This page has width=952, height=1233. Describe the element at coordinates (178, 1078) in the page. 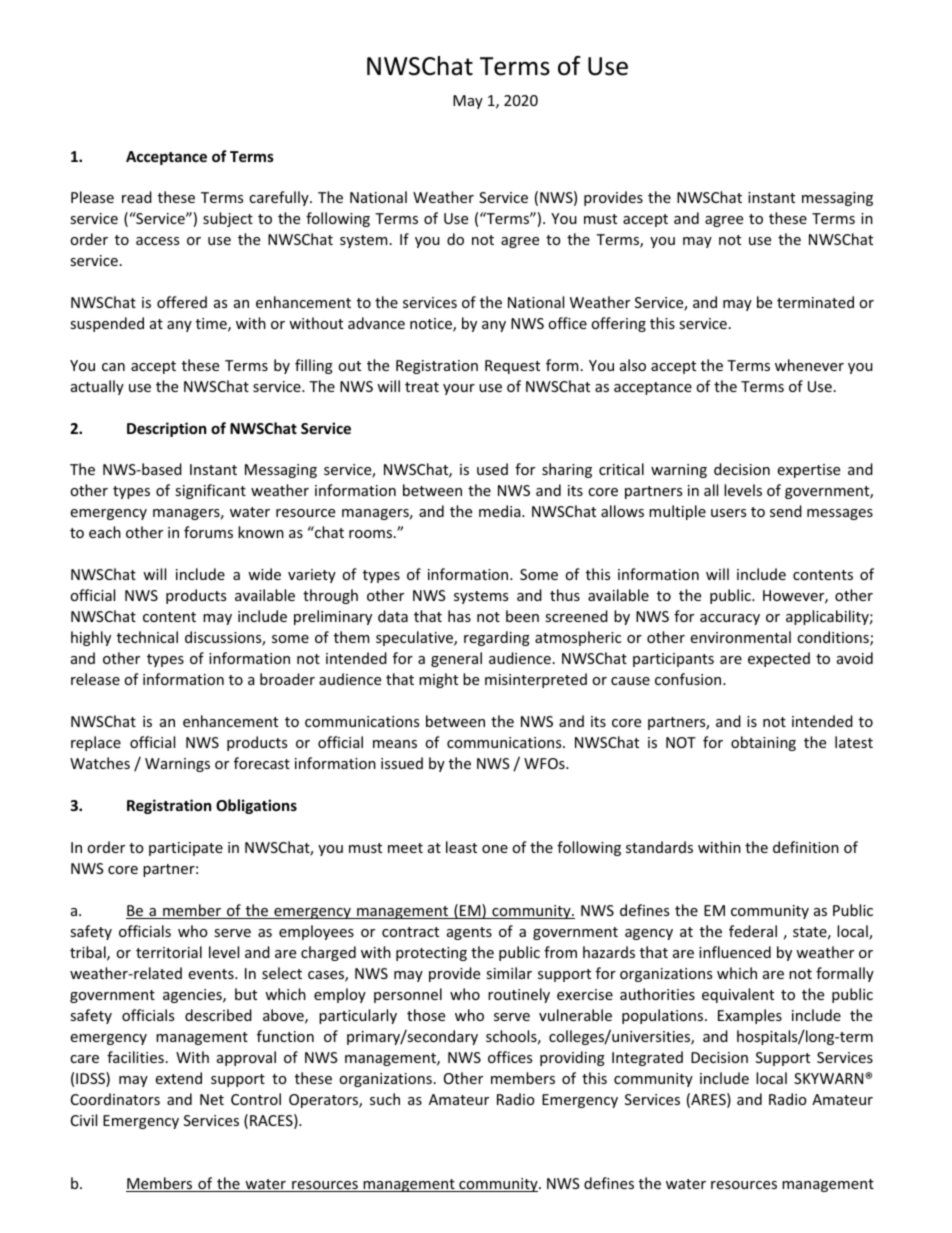

I see `extend` at that location.
